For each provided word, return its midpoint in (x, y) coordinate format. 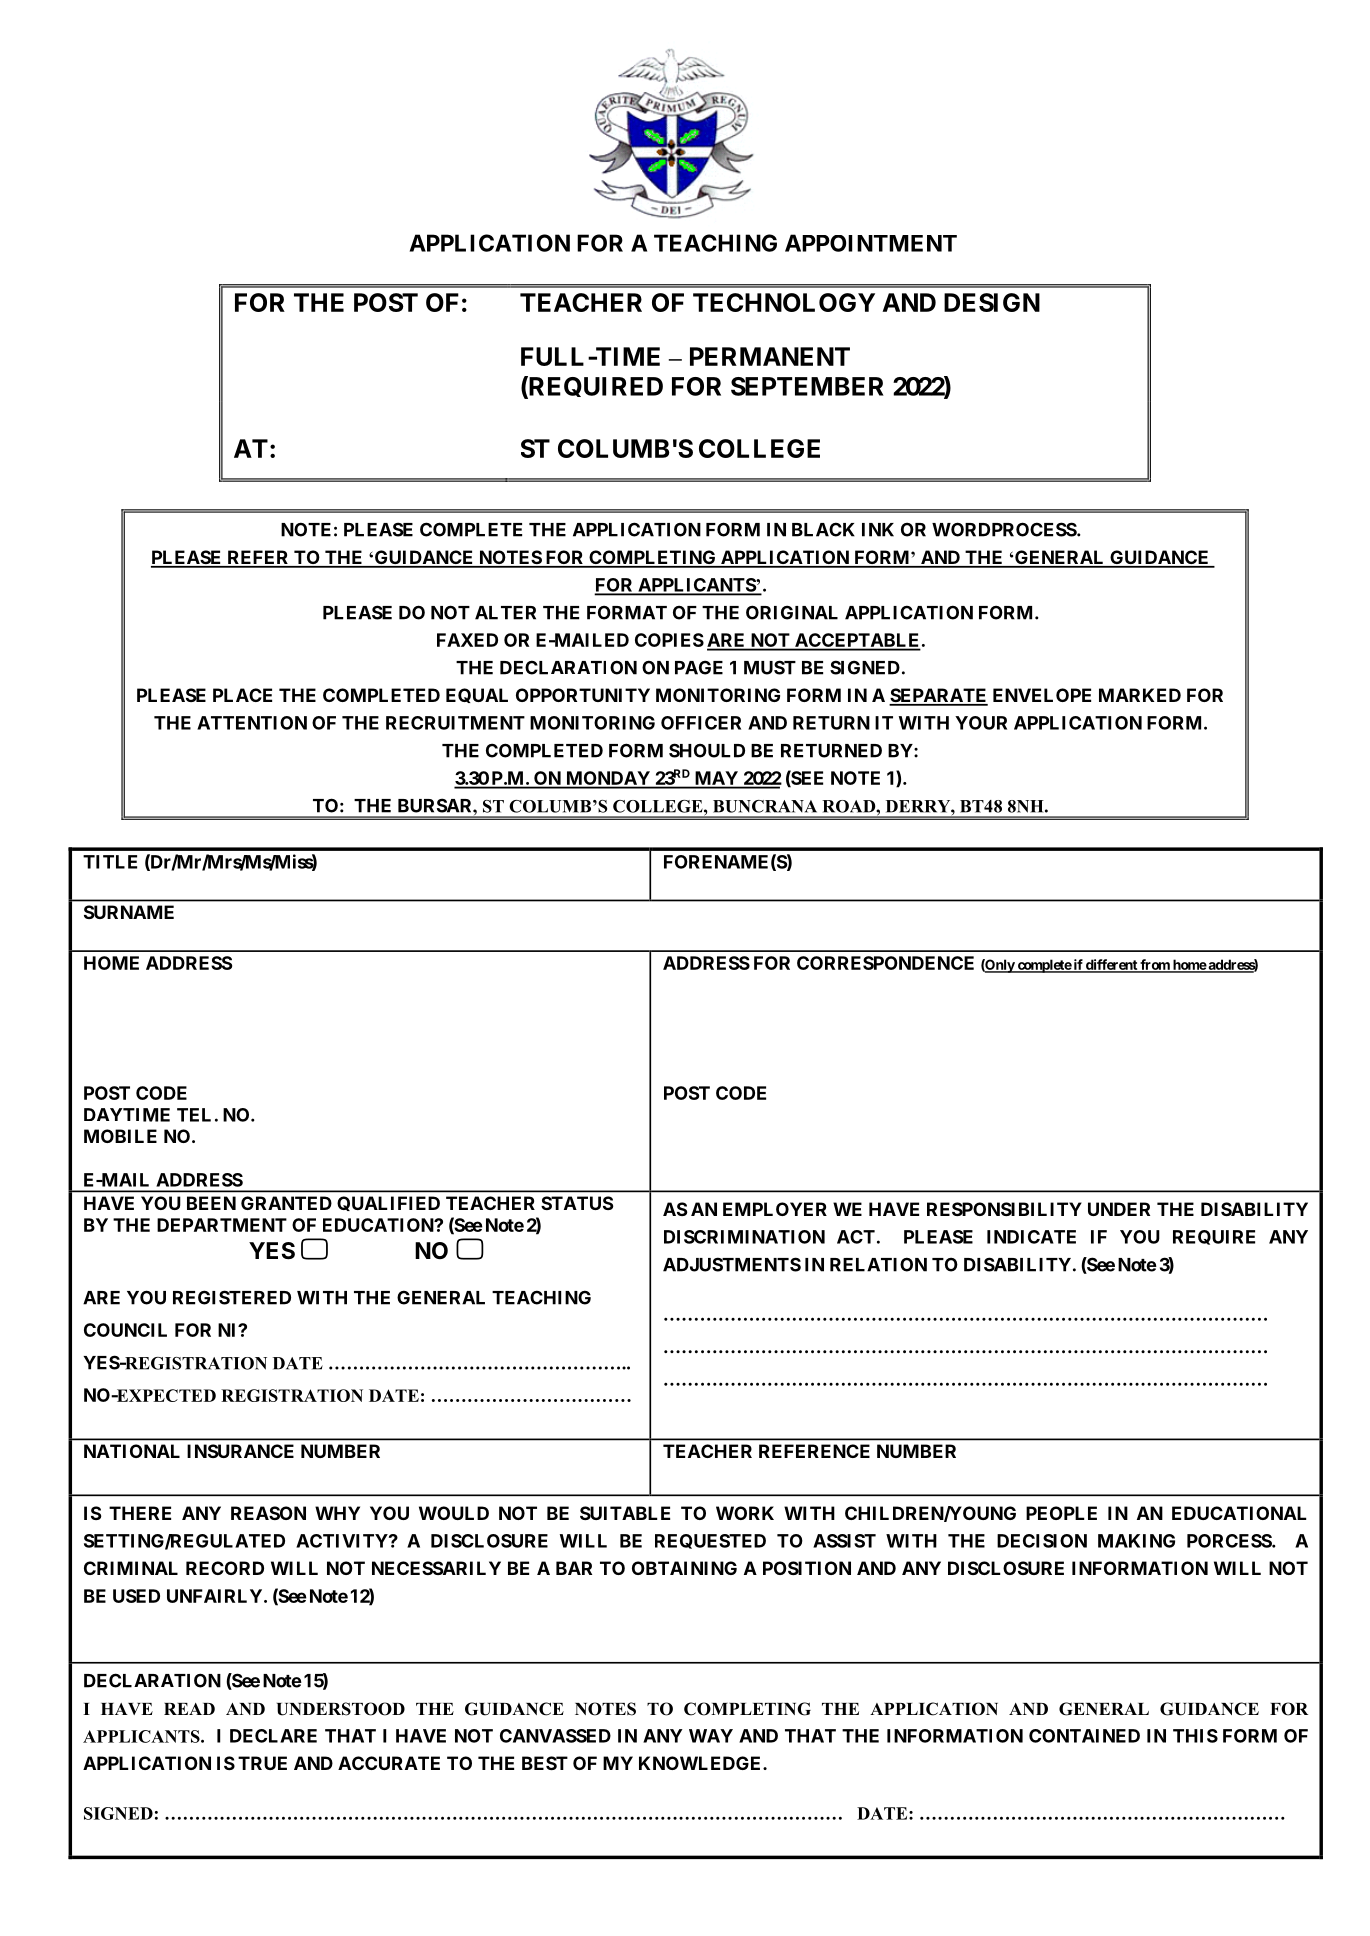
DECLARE (273, 1736)
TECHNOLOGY (784, 302)
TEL (194, 1115)
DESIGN (992, 302)
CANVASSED (555, 1736)
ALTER (505, 613)
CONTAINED (1084, 1736)
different (1111, 965)
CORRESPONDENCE (885, 963)
